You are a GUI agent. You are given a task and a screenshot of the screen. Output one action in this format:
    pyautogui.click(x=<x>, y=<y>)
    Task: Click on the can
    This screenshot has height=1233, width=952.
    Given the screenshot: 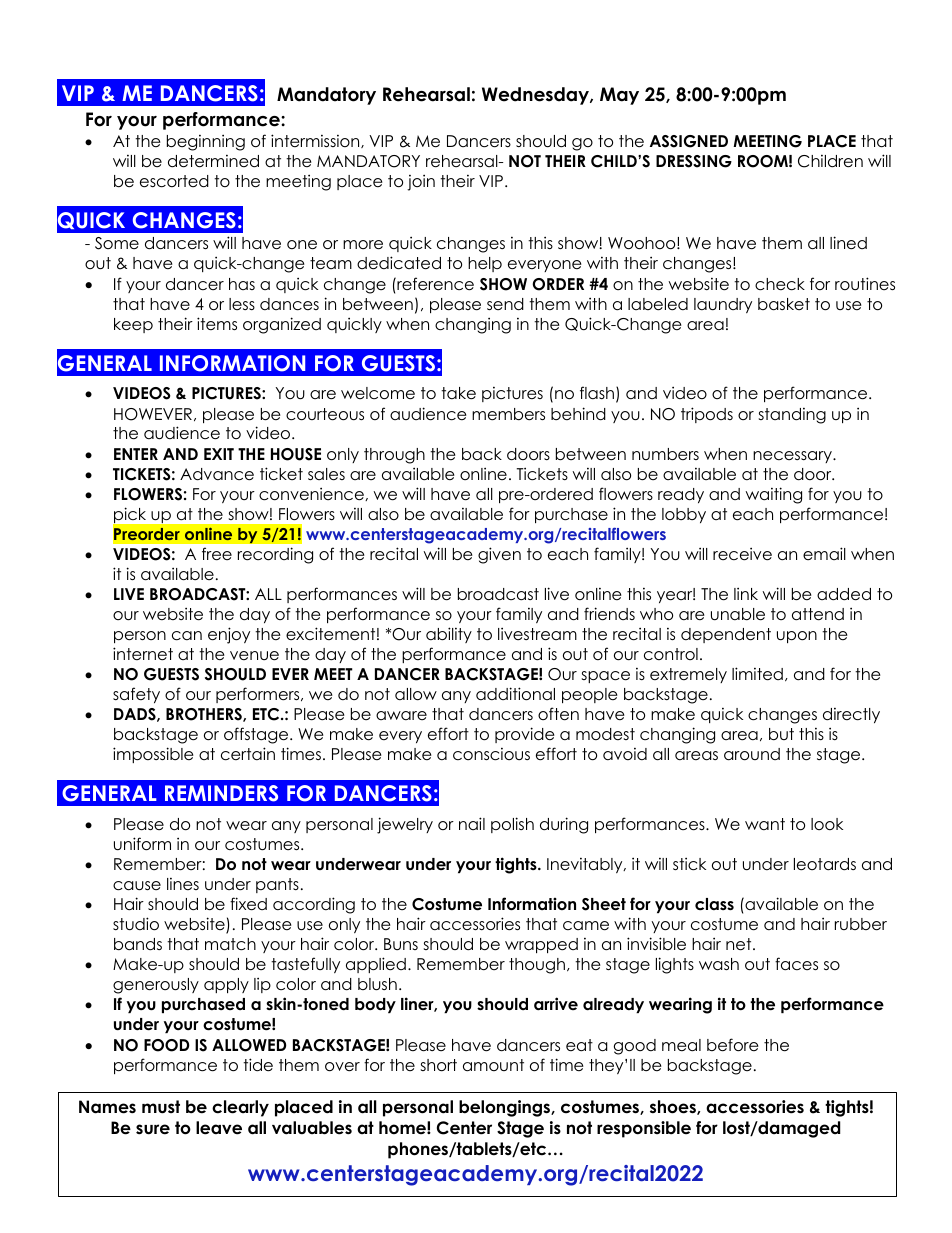 What is the action you would take?
    pyautogui.click(x=187, y=636)
